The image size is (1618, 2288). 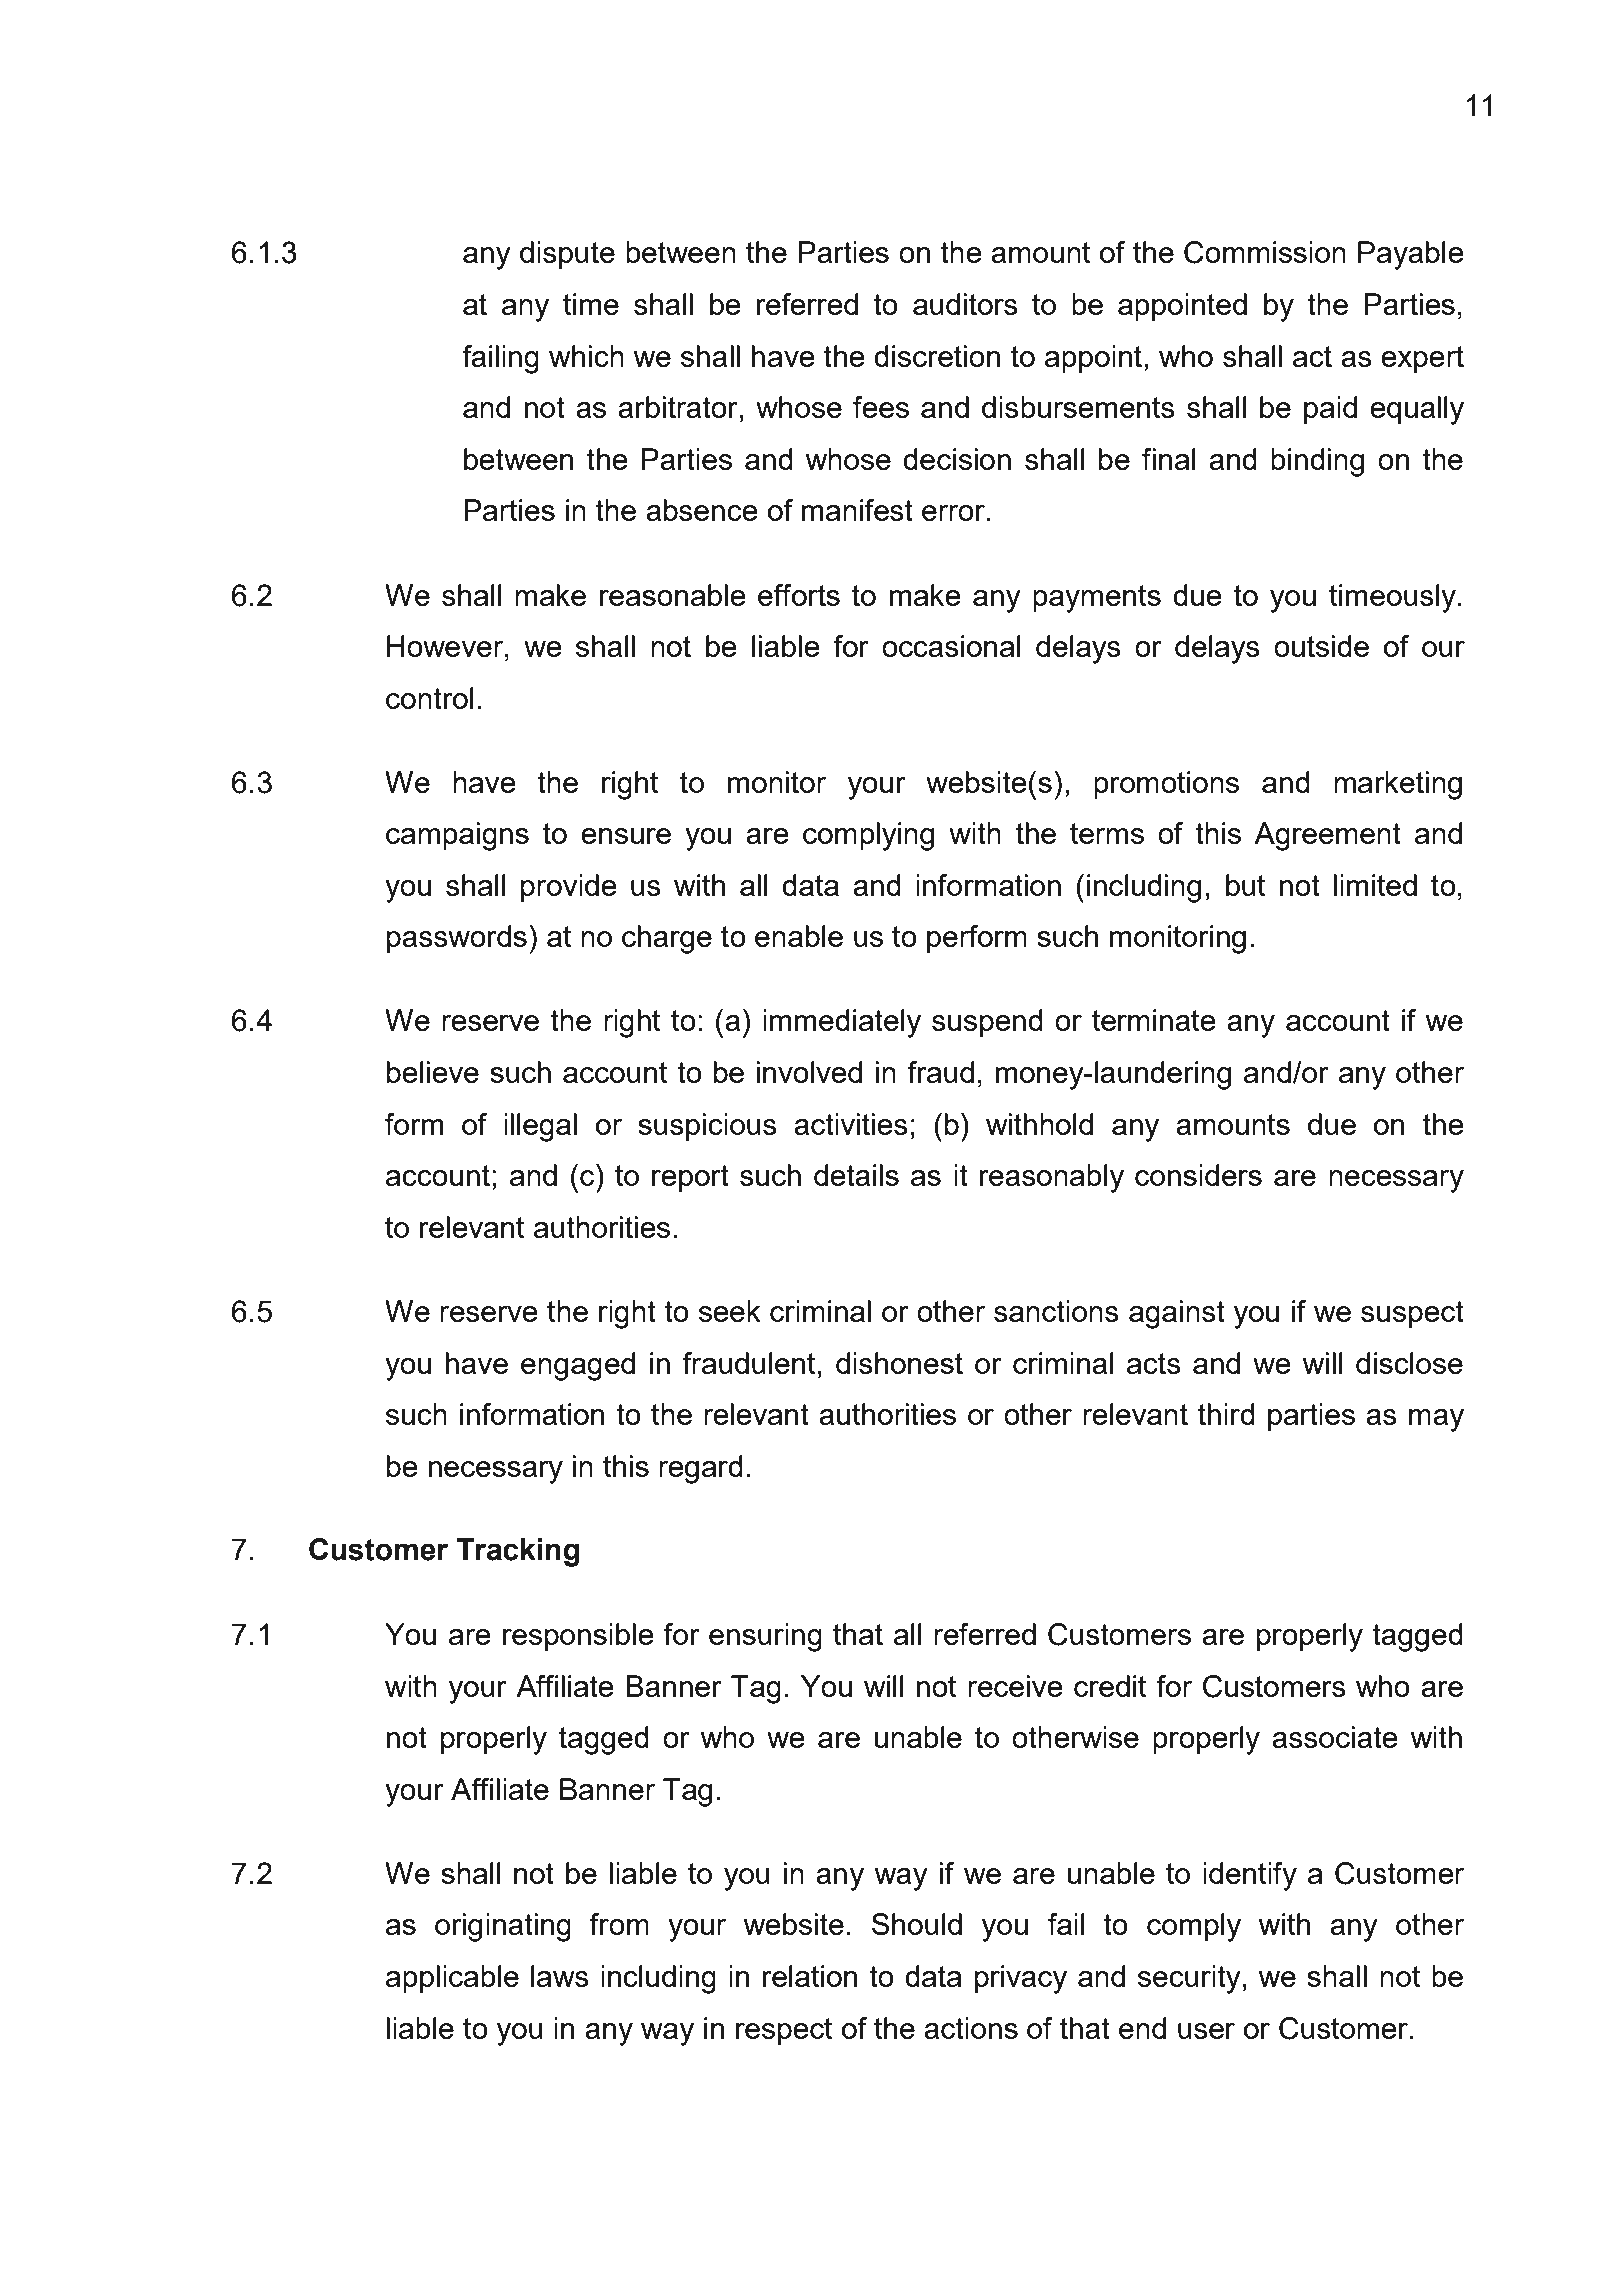 What do you see at coordinates (951, 646) in the screenshot?
I see `occasional` at bounding box center [951, 646].
